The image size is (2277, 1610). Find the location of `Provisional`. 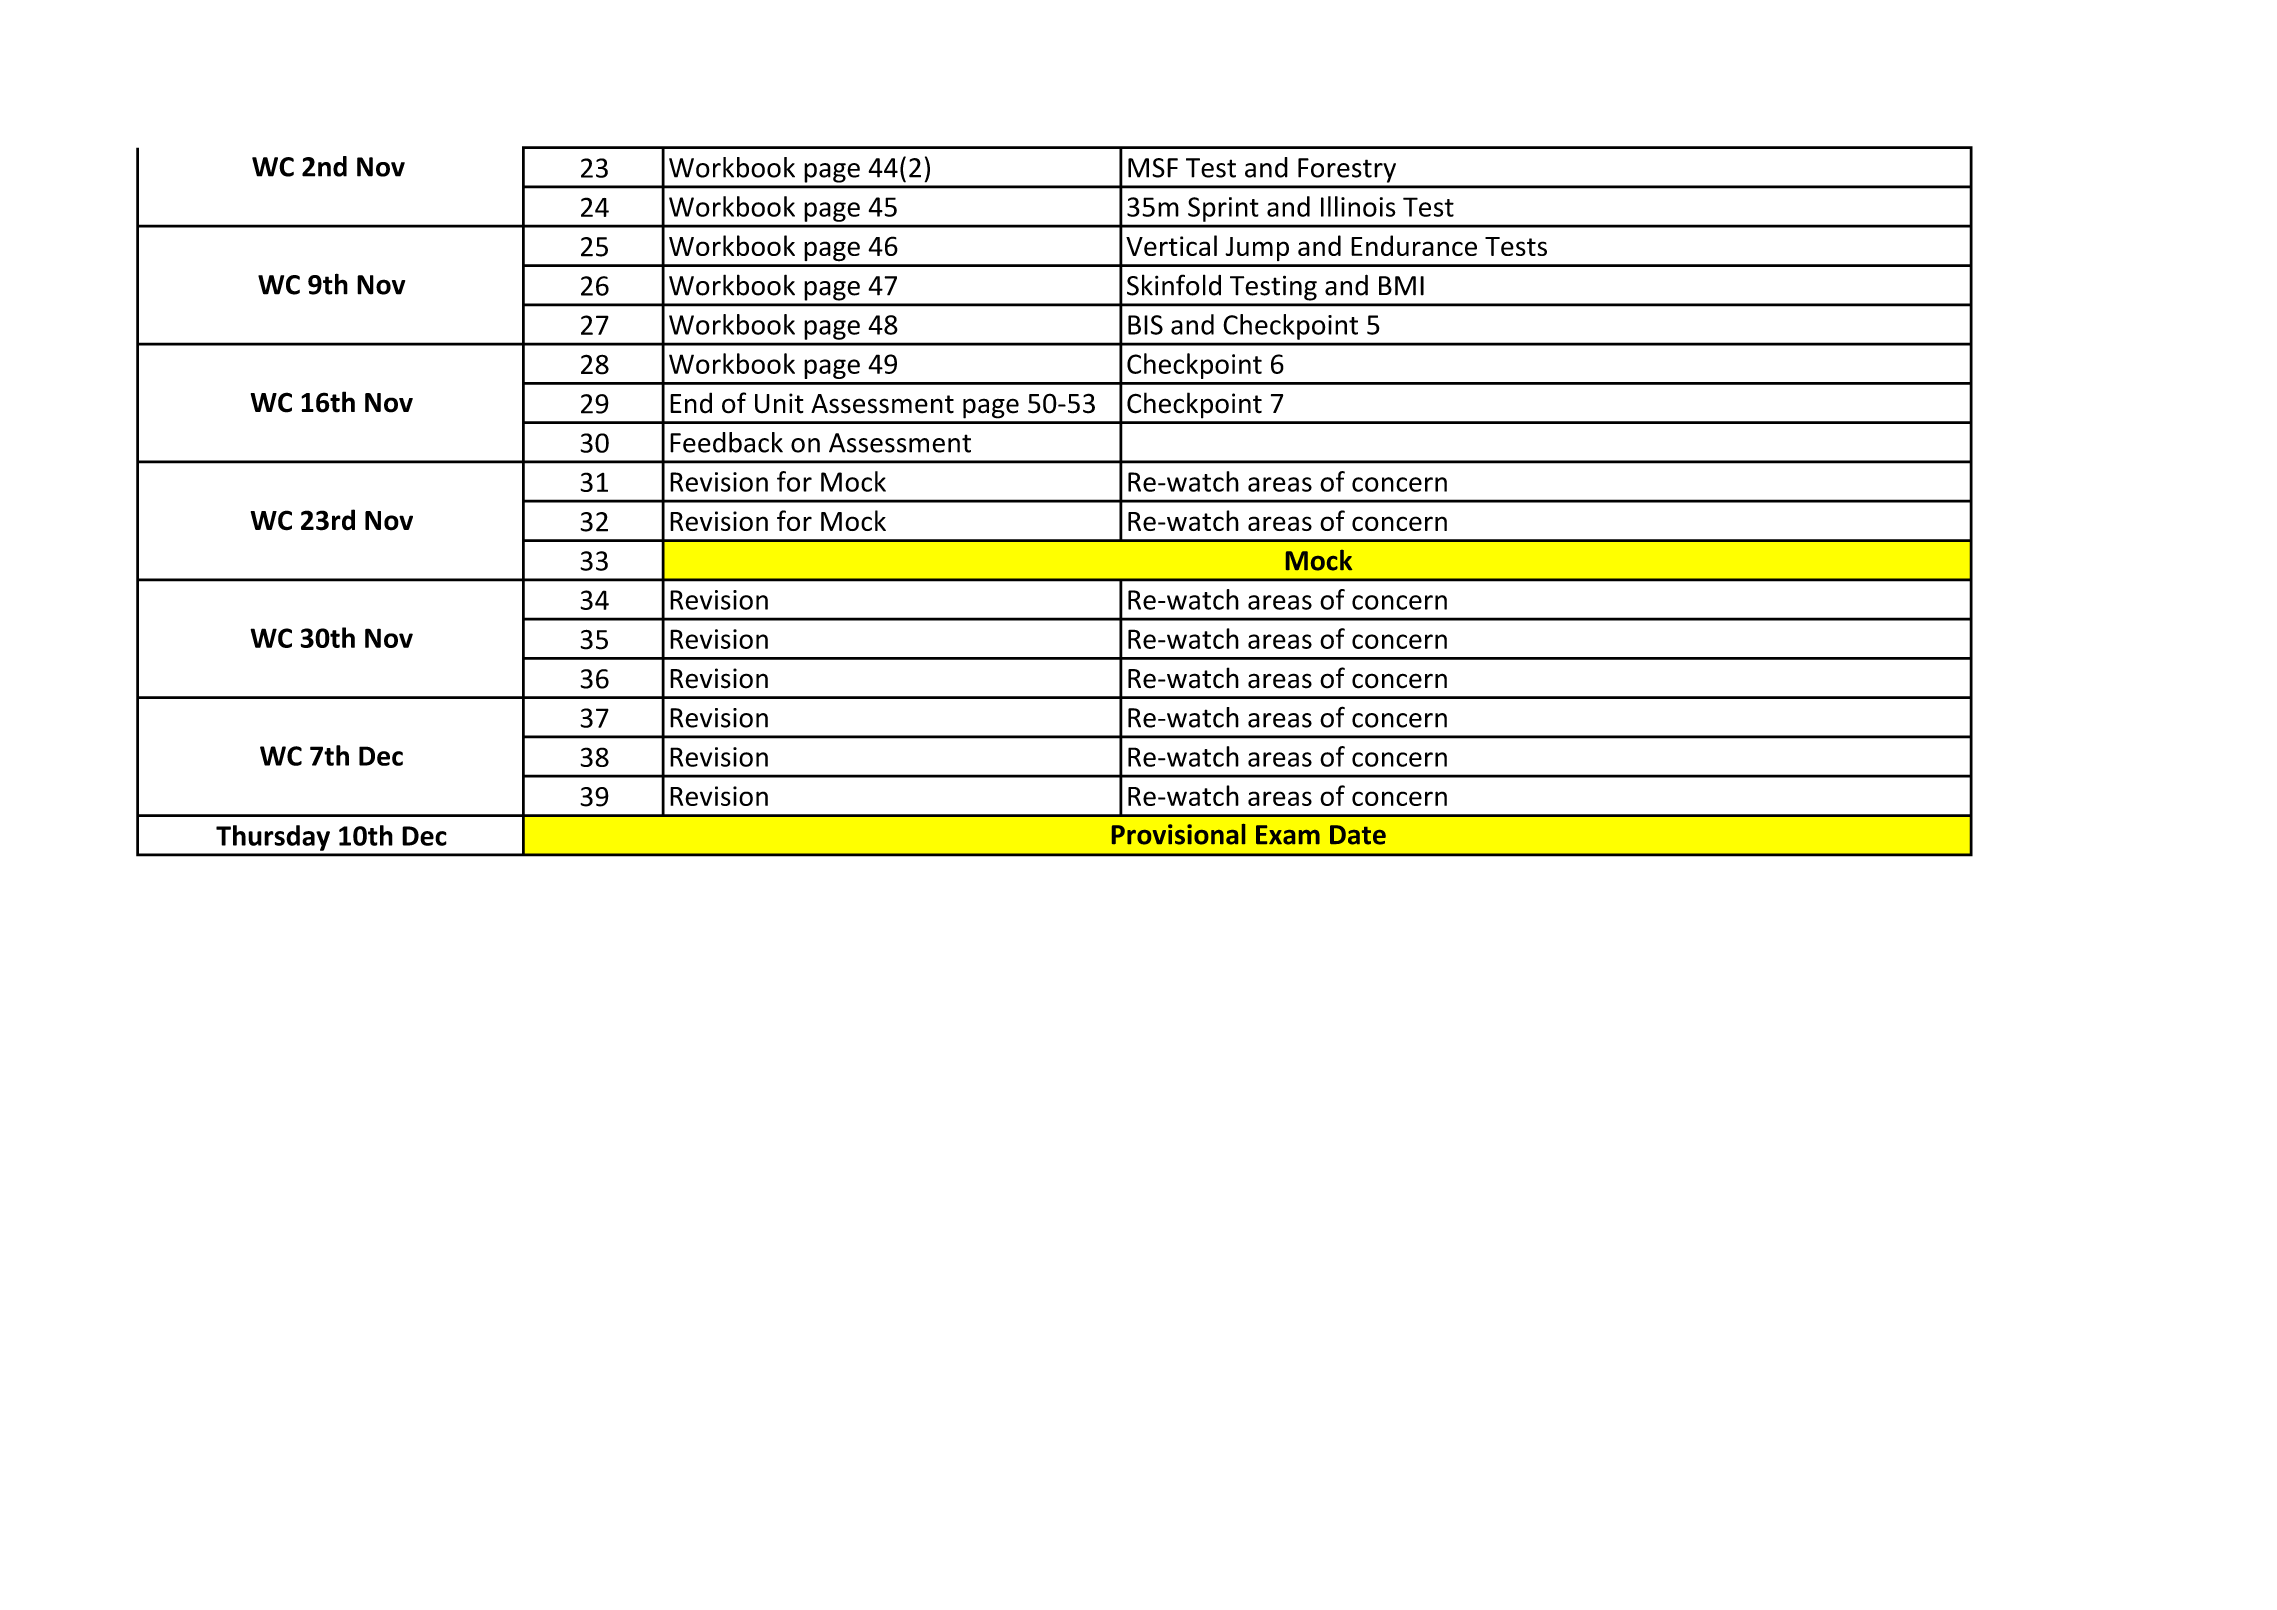

Provisional is located at coordinates (1178, 834).
